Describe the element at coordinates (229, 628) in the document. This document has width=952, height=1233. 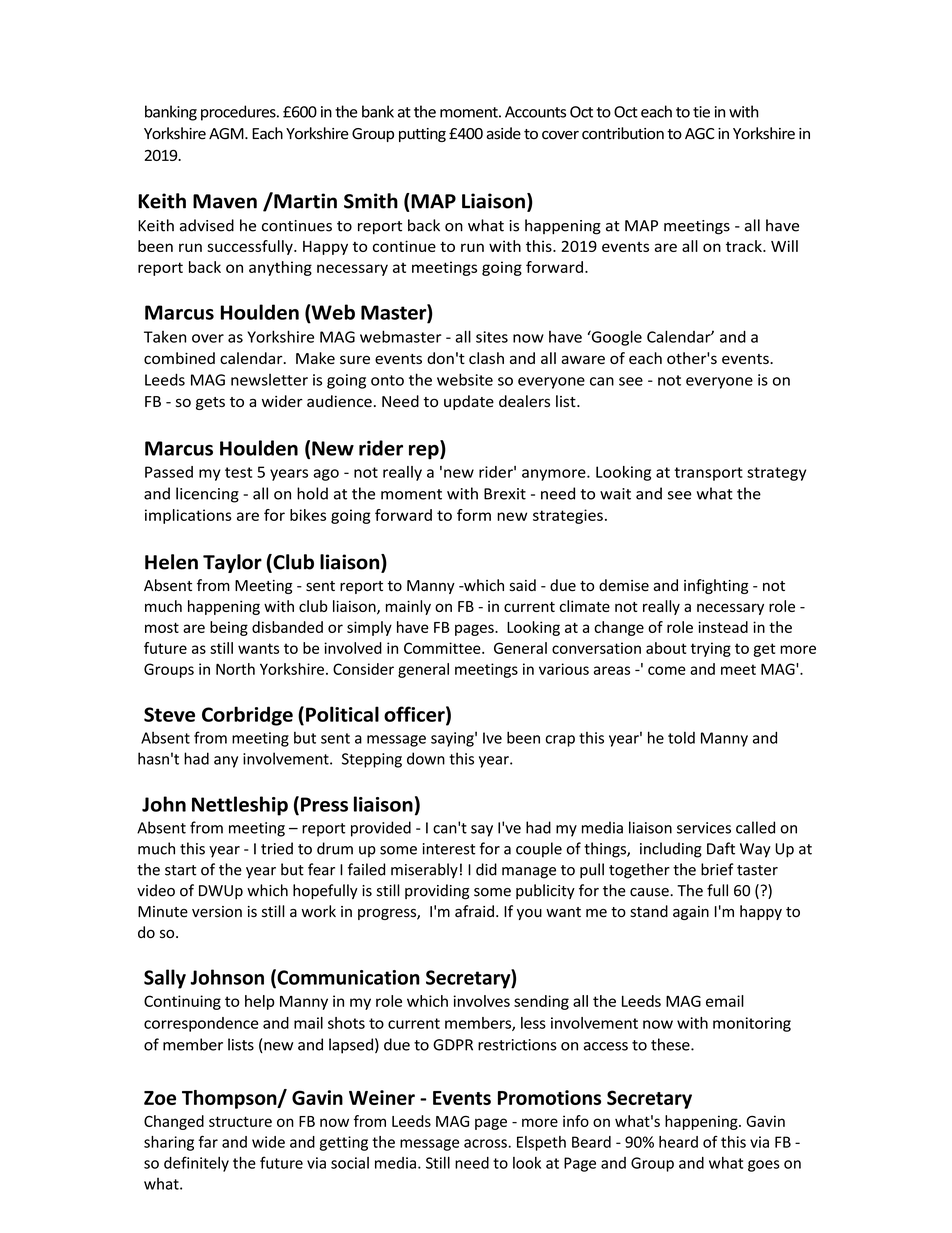
I see `being` at that location.
